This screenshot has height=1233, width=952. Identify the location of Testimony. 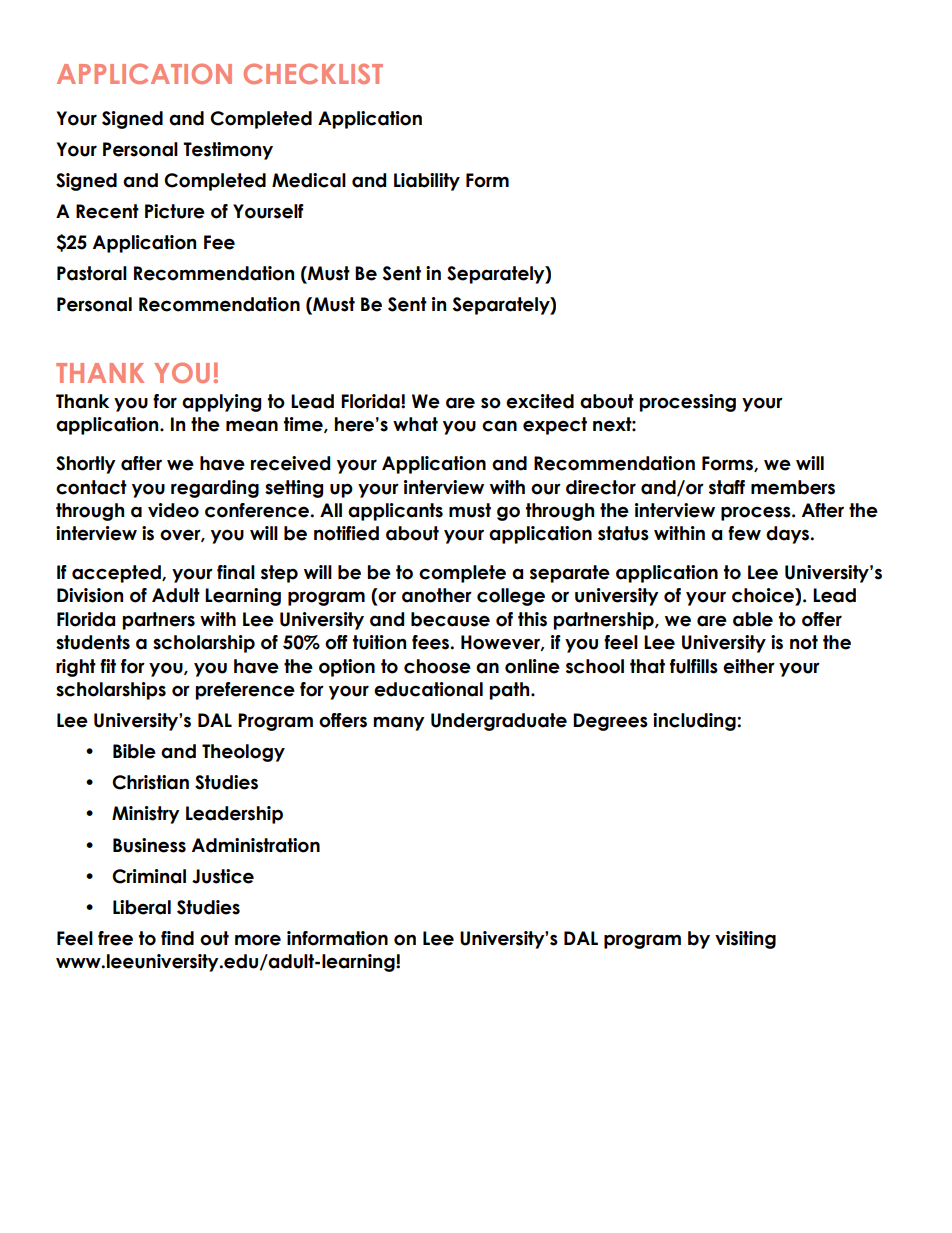
(228, 151).
